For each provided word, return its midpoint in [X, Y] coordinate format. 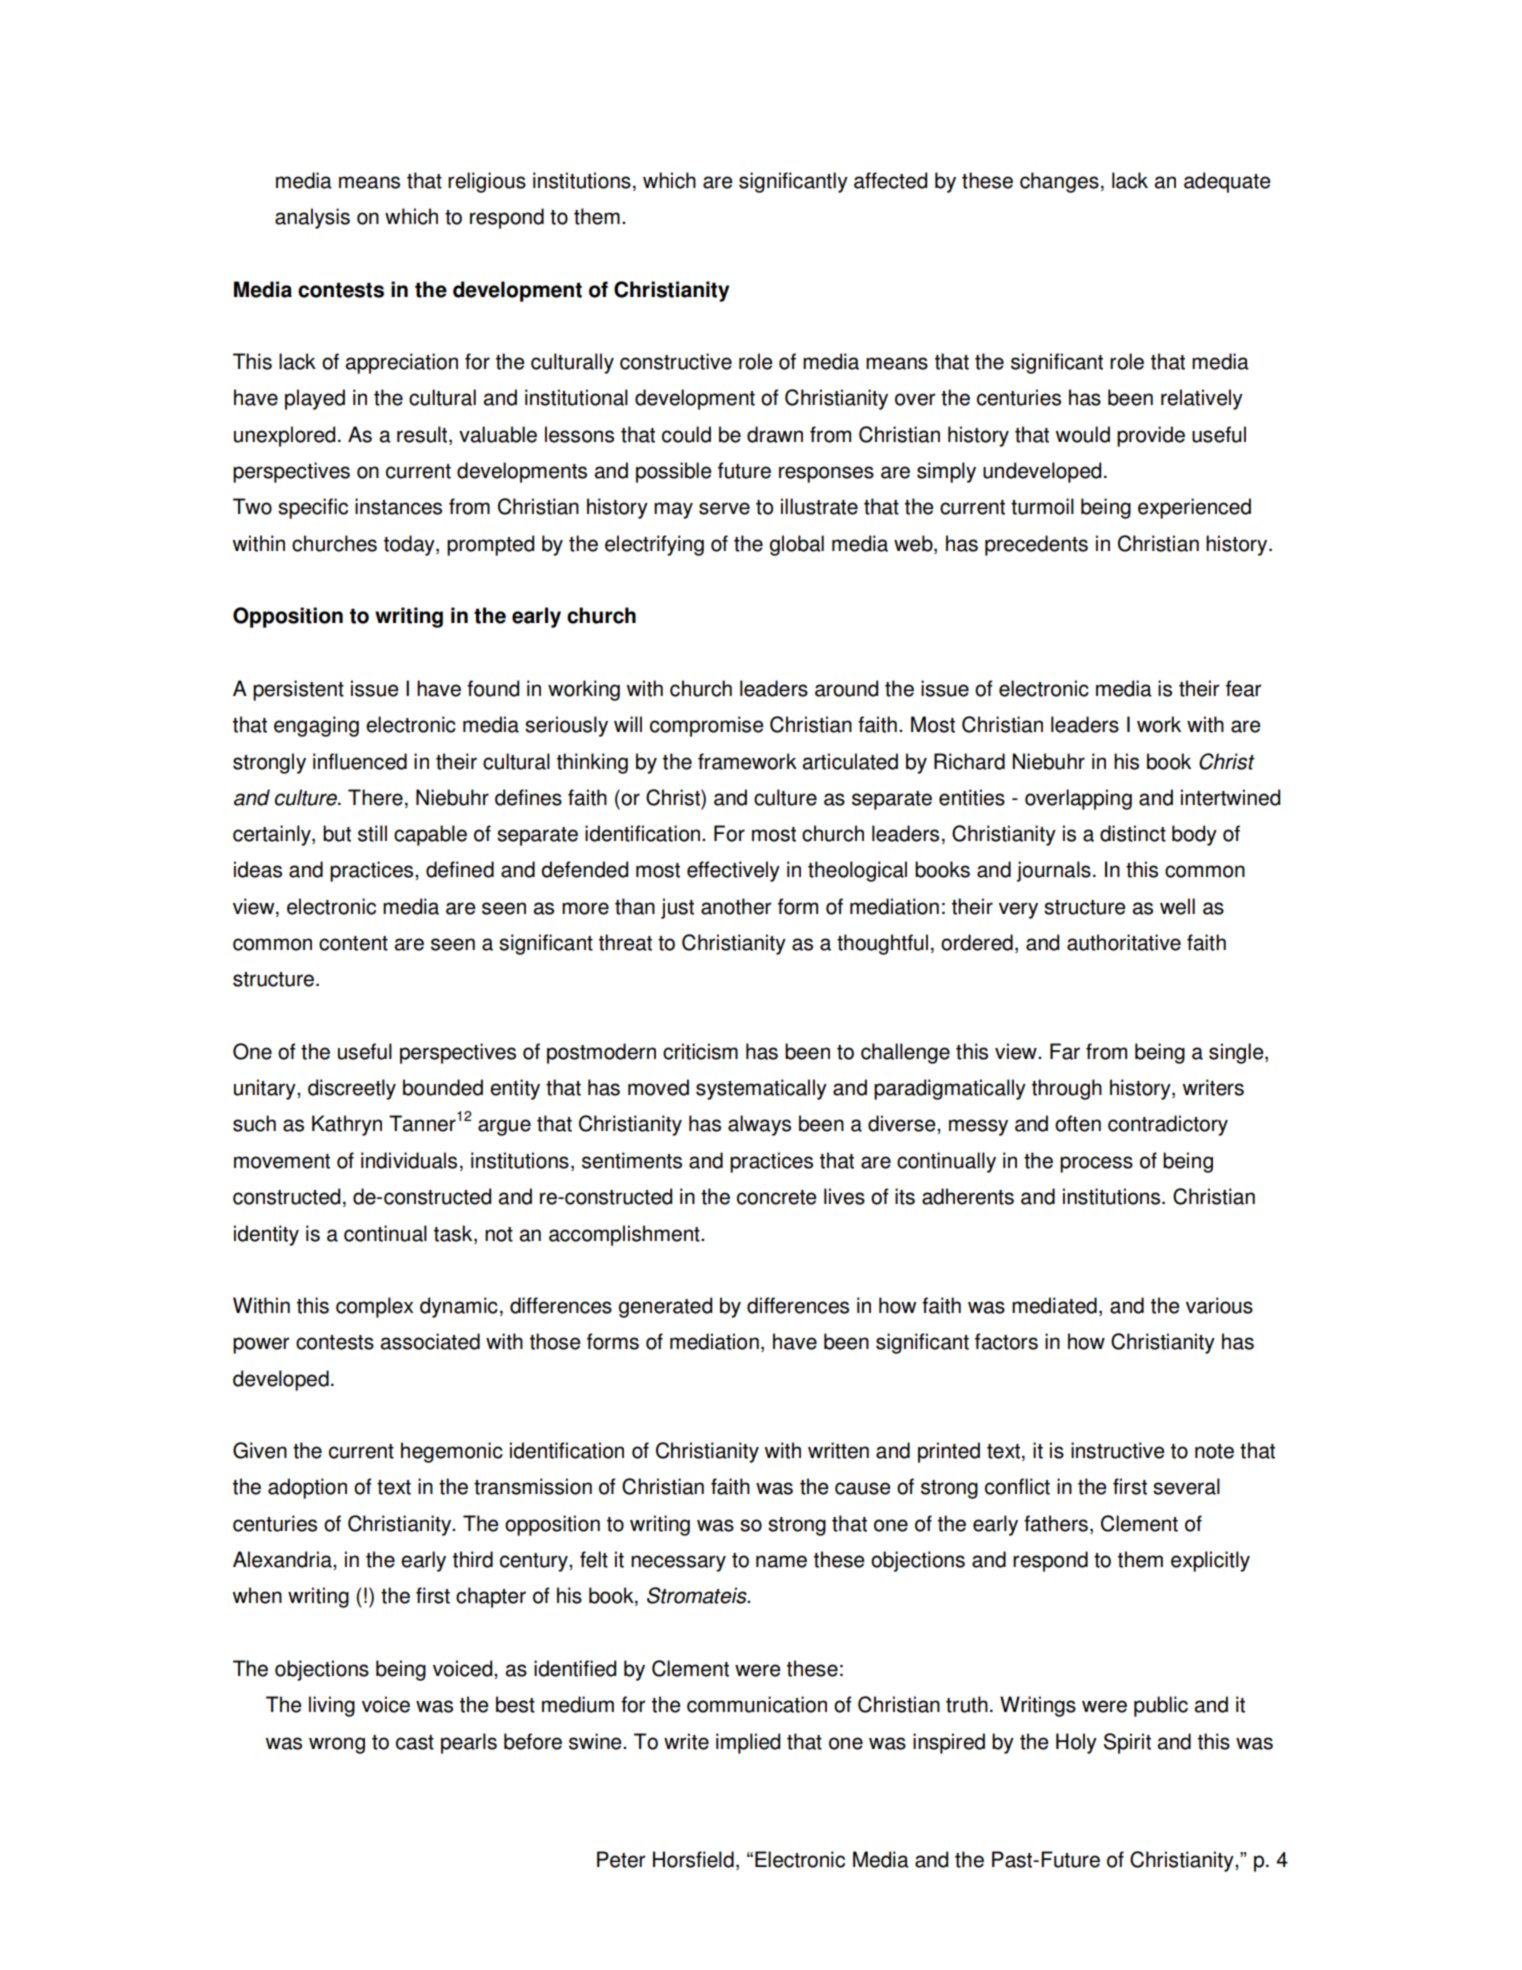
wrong [337, 1745]
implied [748, 1743]
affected [890, 180]
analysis [312, 218]
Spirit [1127, 1743]
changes [1059, 182]
